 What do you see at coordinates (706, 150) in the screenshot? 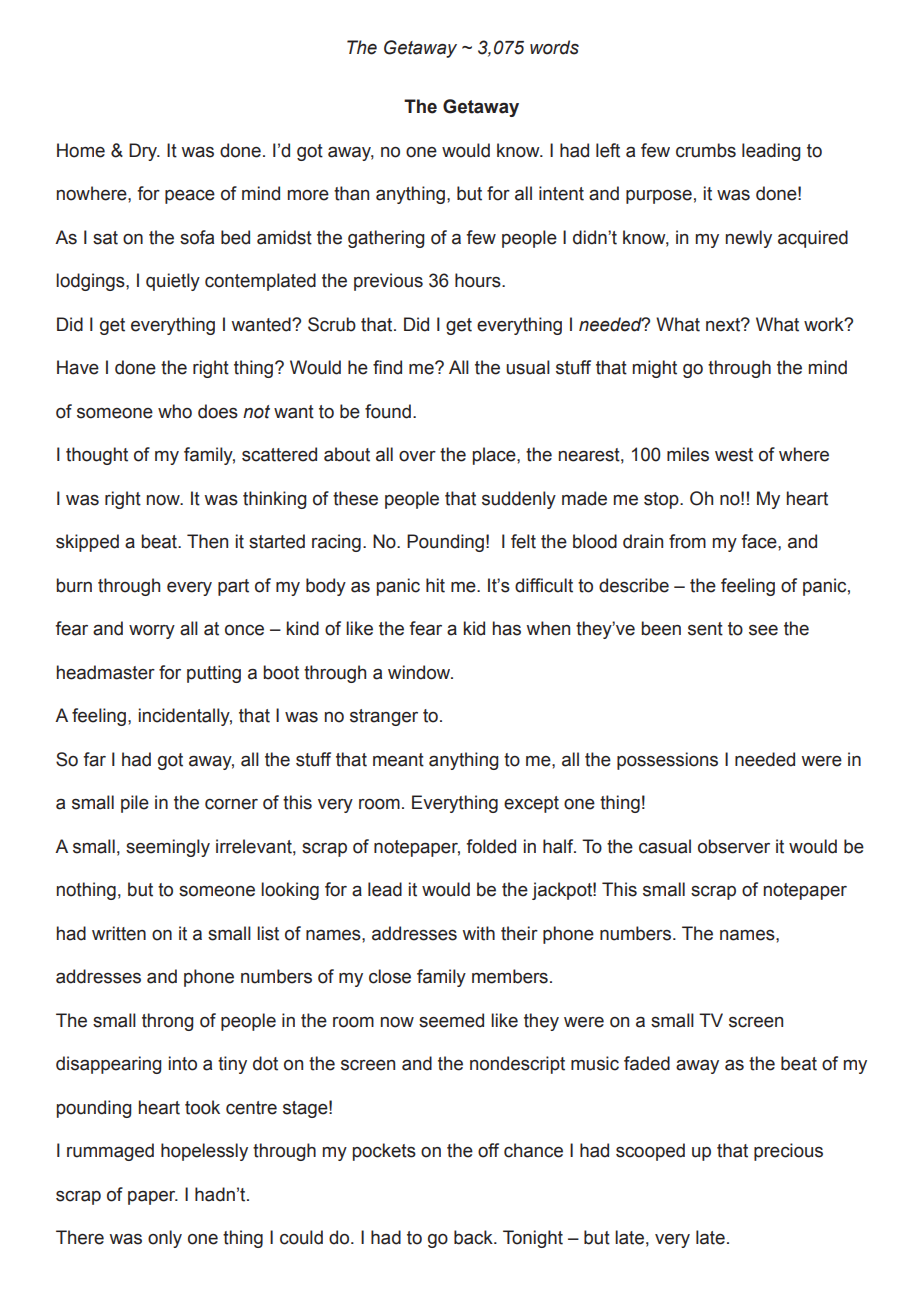
I see `crumbs` at bounding box center [706, 150].
